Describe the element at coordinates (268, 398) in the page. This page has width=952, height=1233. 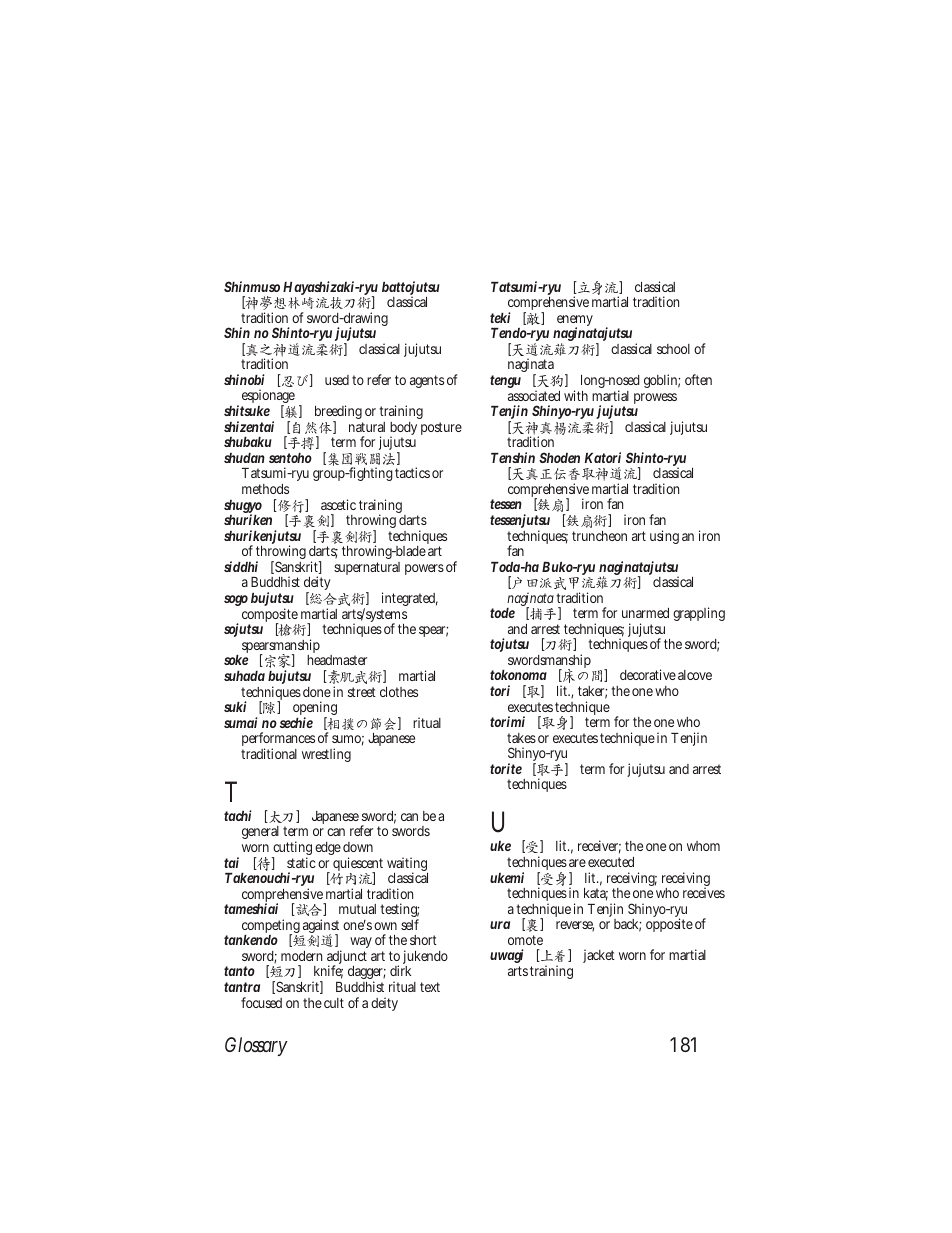
I see `espionage` at that location.
